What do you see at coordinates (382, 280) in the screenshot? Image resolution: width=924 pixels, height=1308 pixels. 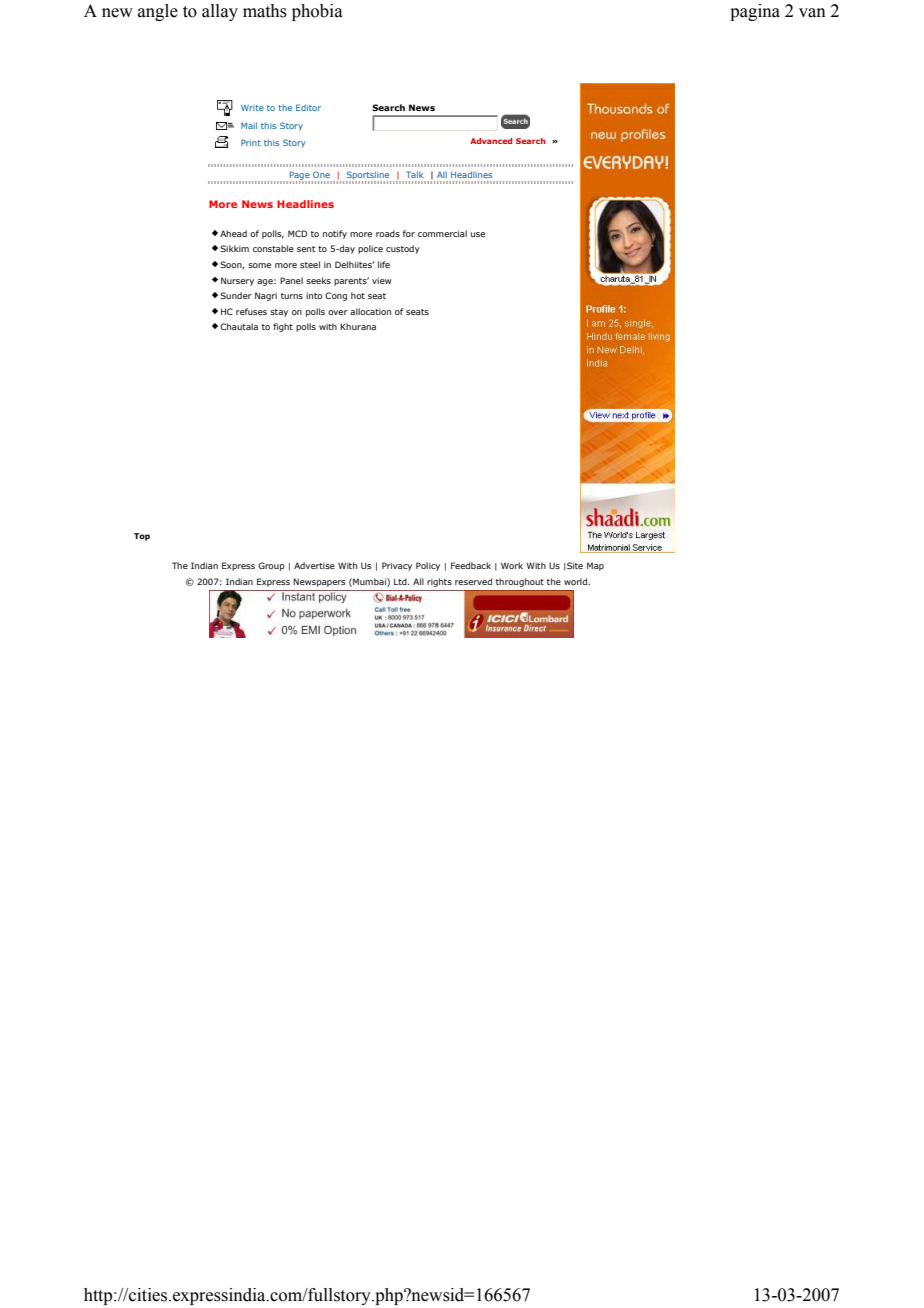 I see `view` at bounding box center [382, 280].
